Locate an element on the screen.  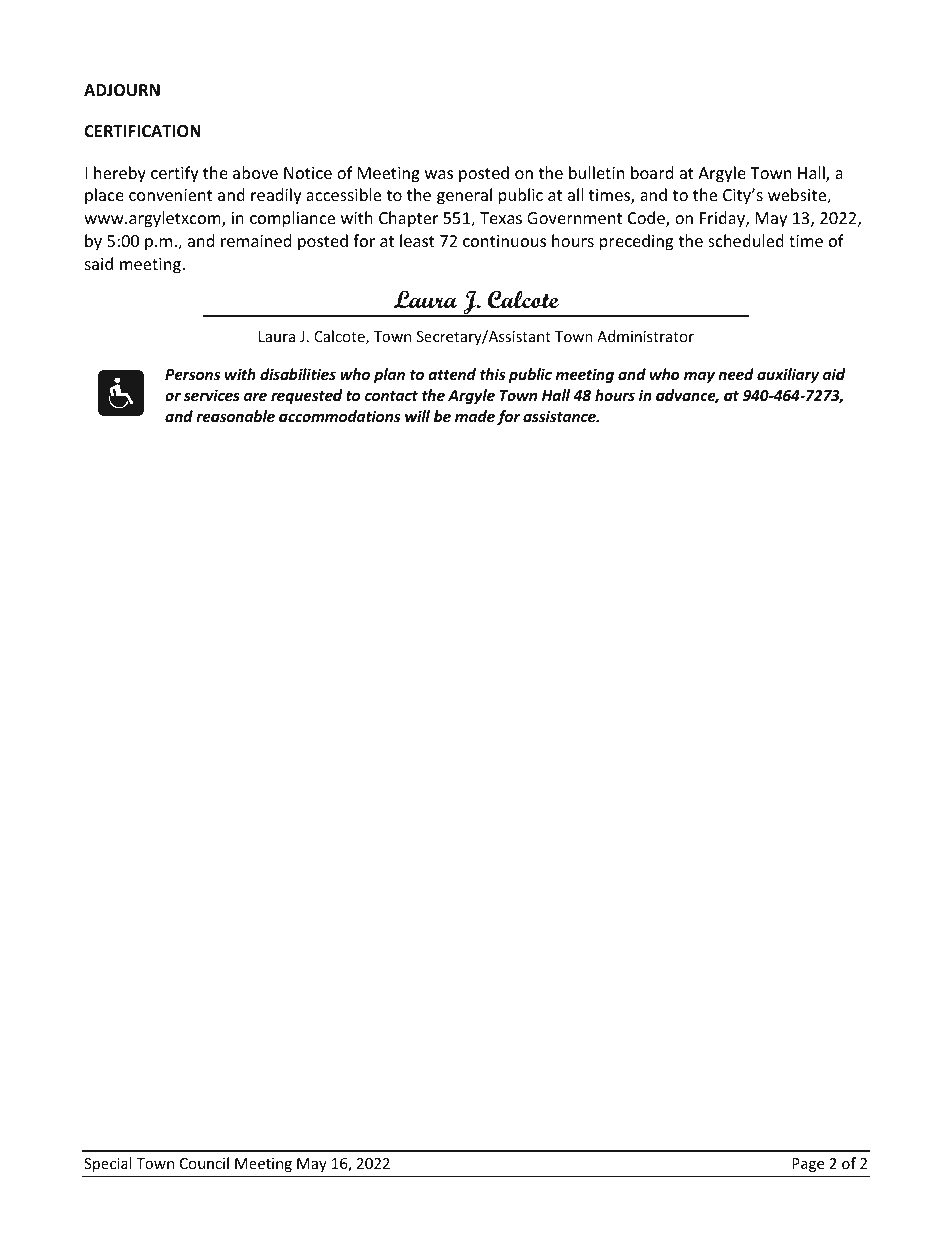
certify is located at coordinates (175, 174).
